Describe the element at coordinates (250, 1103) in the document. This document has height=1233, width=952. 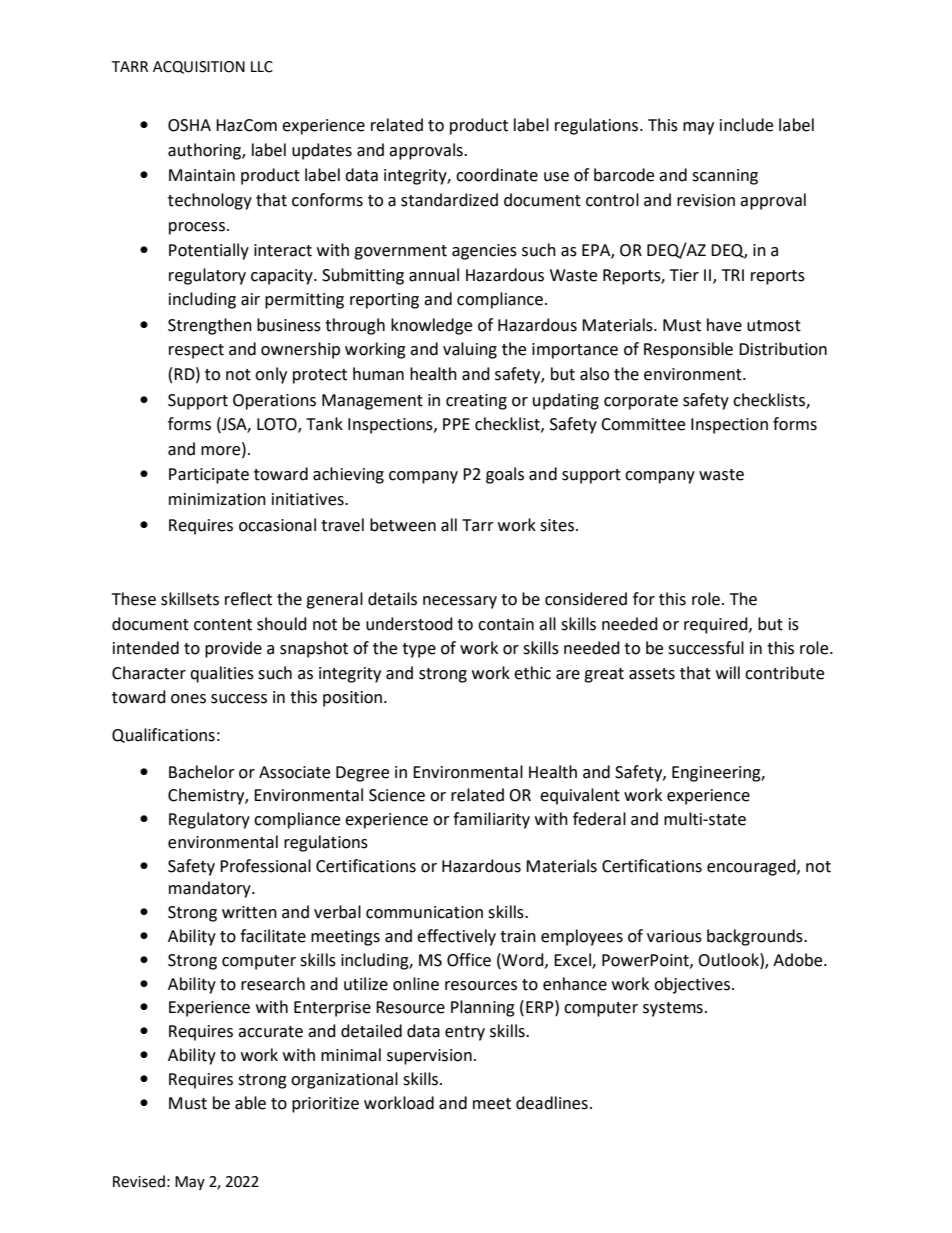
I see `able` at that location.
